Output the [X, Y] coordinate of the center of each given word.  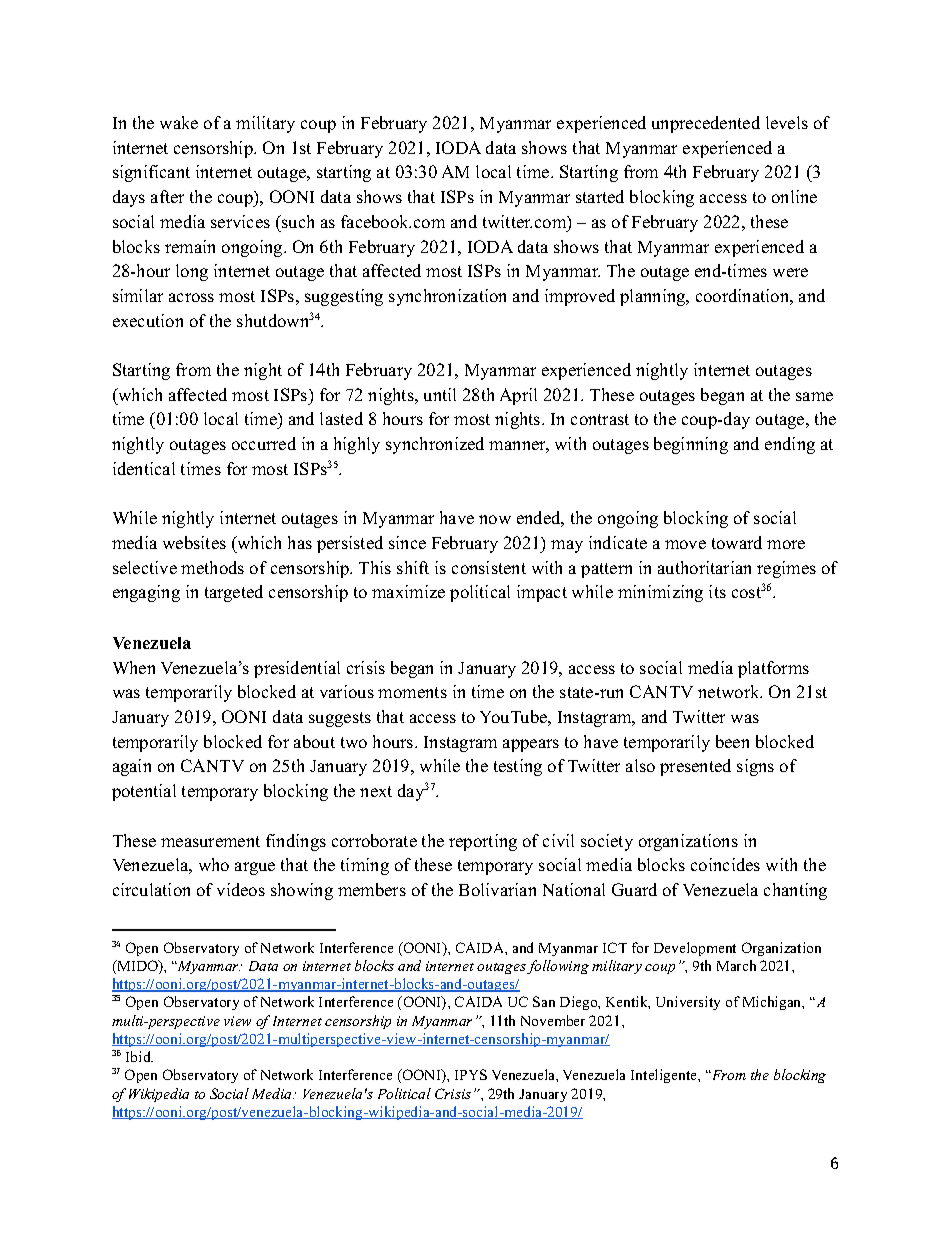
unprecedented [706, 124]
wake [179, 122]
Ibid [139, 1056]
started [600, 196]
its [717, 591]
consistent [489, 567]
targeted [234, 593]
